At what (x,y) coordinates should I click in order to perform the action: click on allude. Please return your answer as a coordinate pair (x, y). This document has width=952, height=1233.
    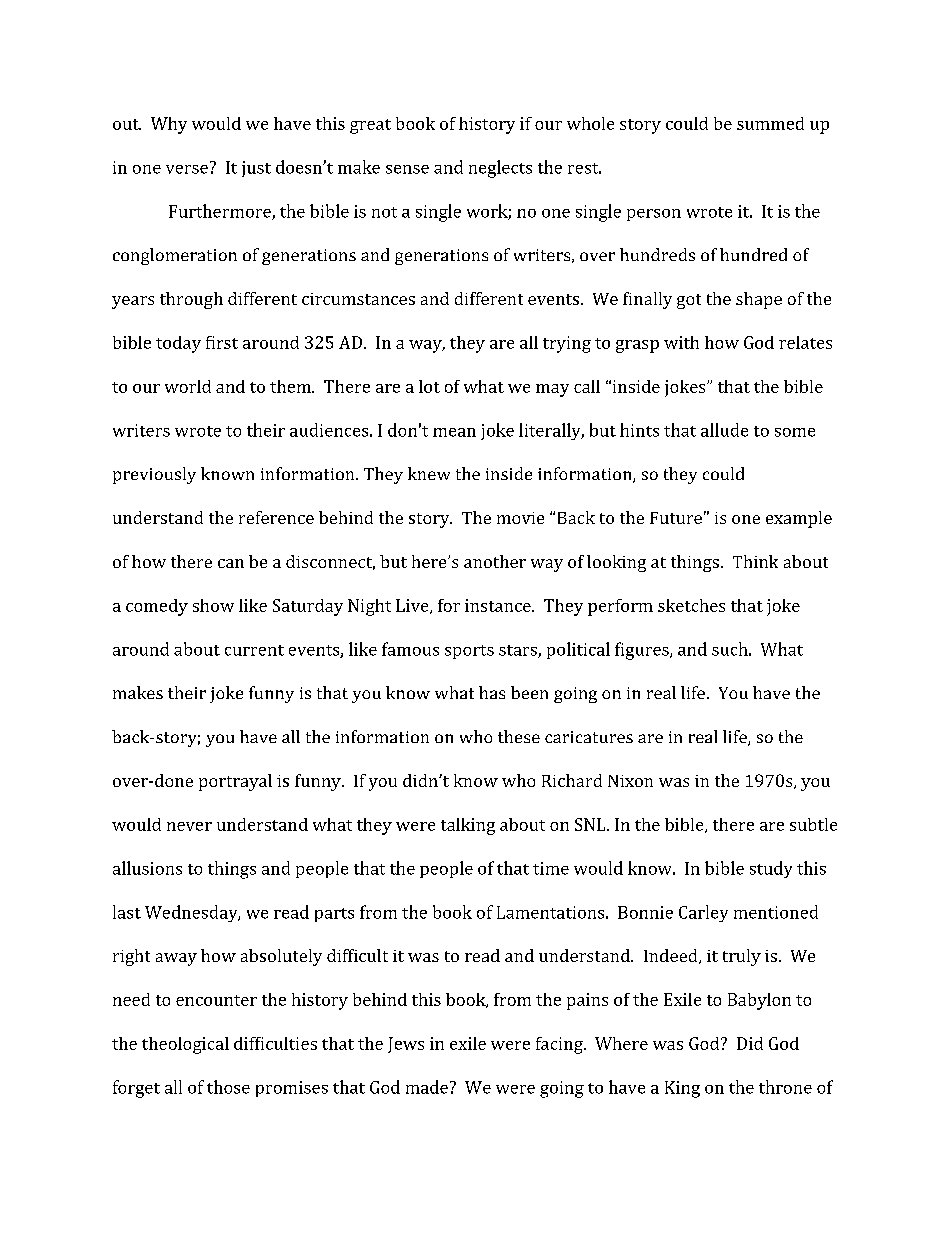
    Looking at the image, I should click on (724, 430).
